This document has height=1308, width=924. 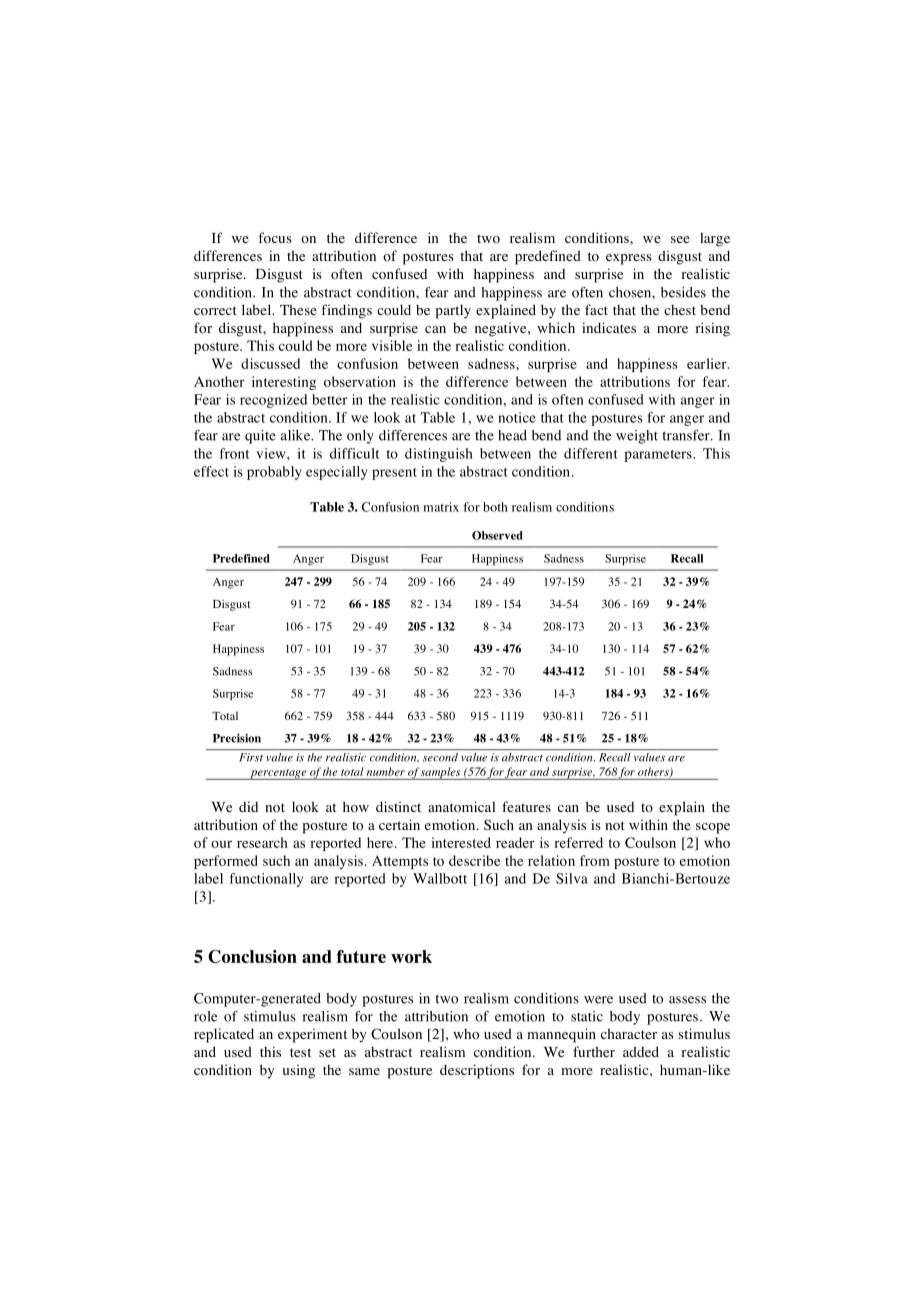 I want to click on research, so click(x=262, y=842).
